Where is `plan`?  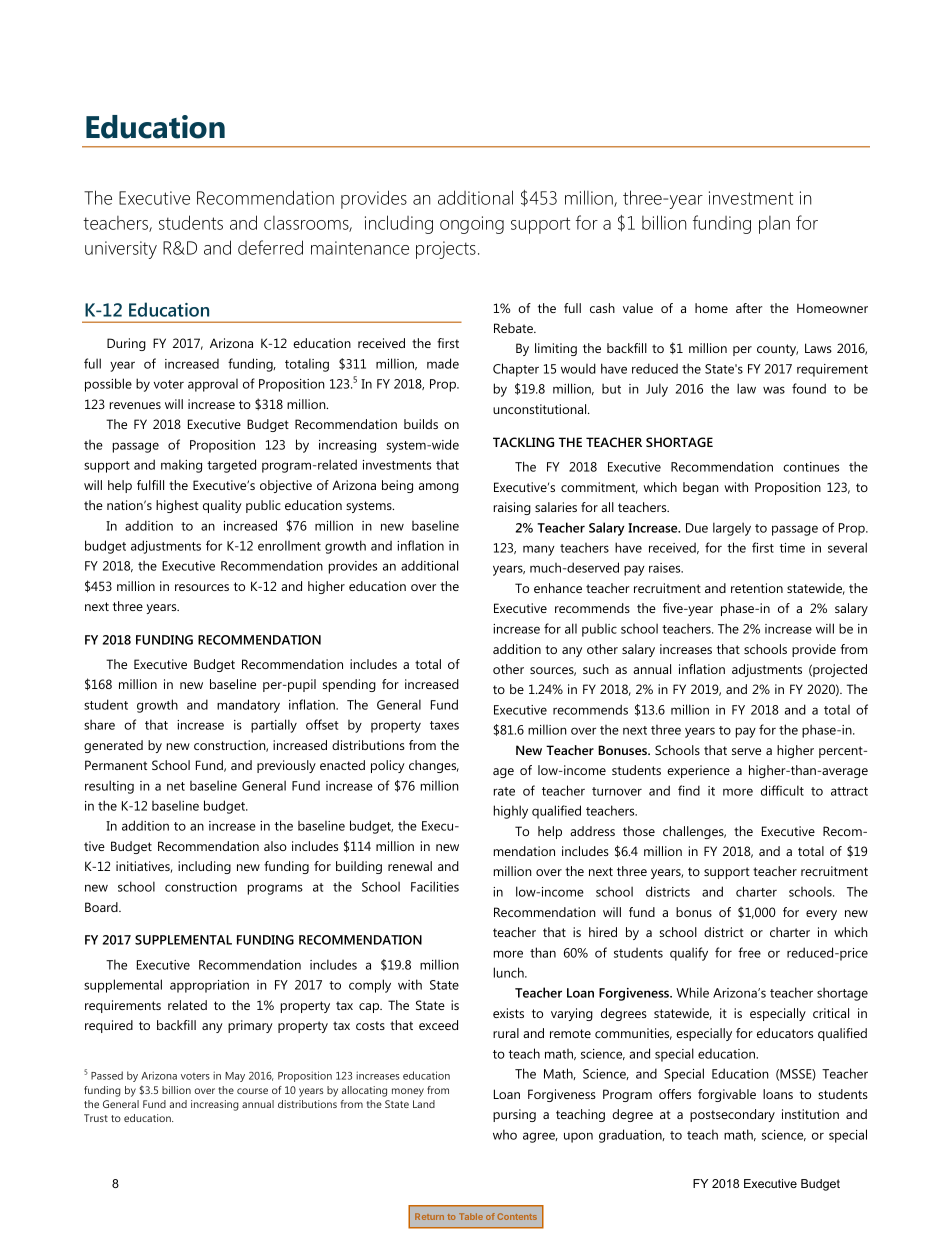 plan is located at coordinates (774, 225).
